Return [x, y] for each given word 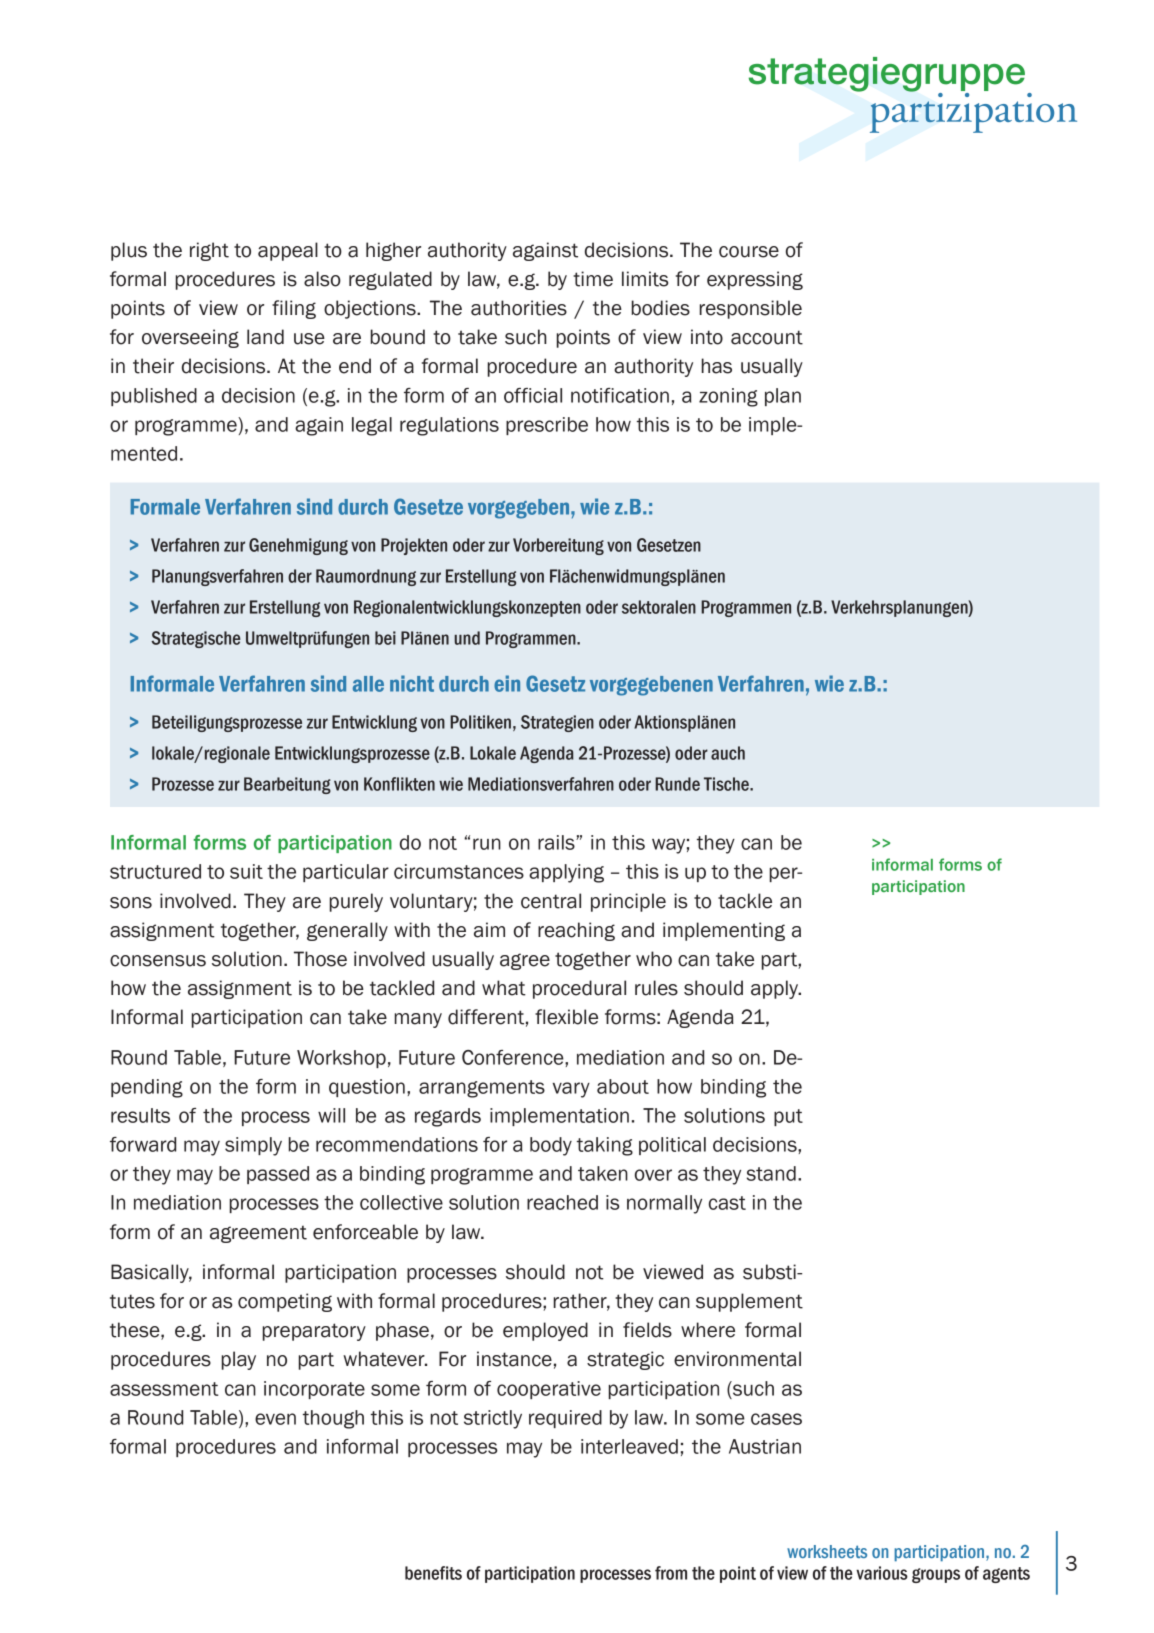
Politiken [480, 722]
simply [253, 1146]
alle [368, 684]
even [275, 1419]
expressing [755, 280]
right [209, 251]
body [551, 1146]
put [788, 1117]
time [593, 279]
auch [728, 753]
